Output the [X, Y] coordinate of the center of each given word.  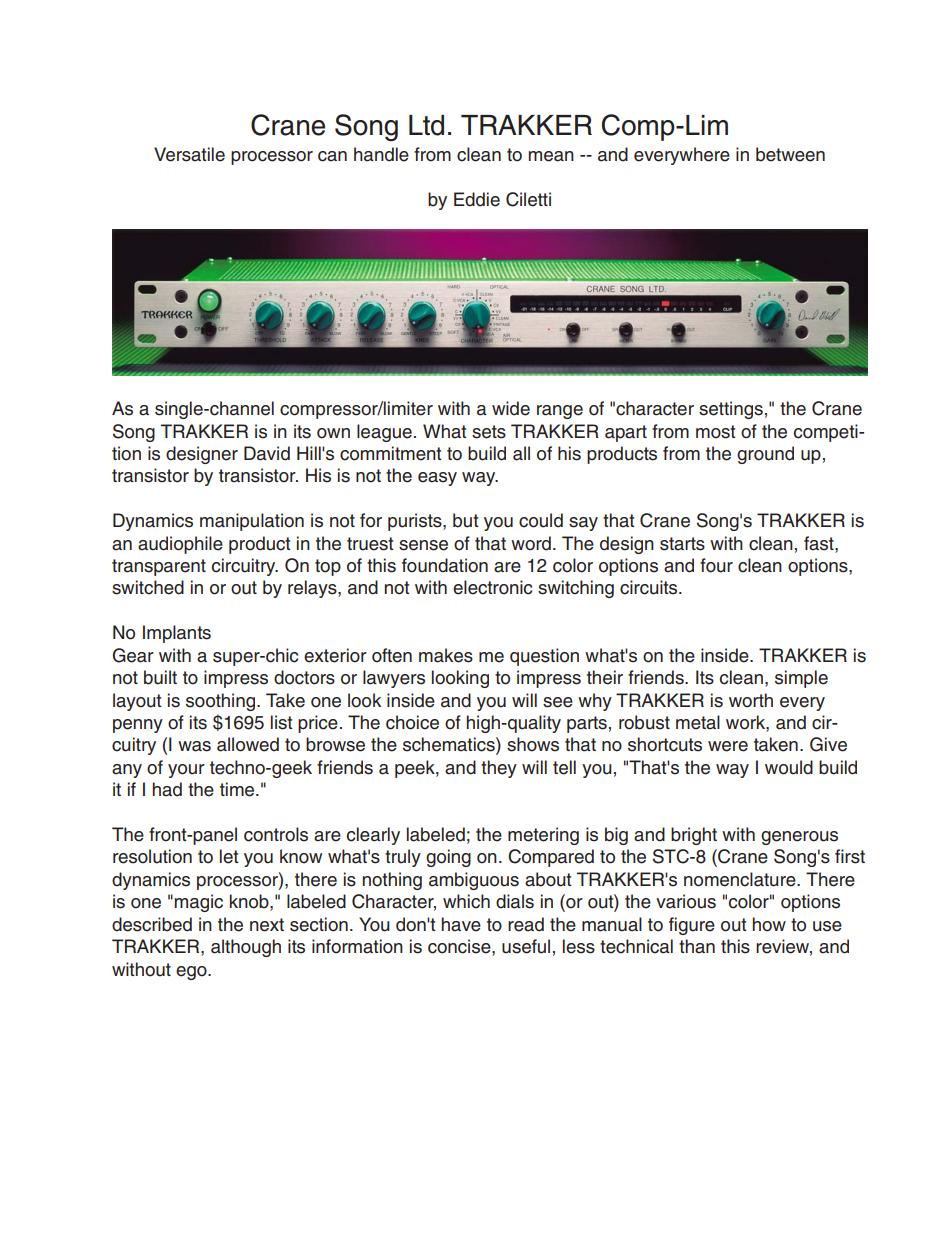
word [531, 543]
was [194, 746]
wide [511, 408]
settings [731, 410]
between [790, 154]
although [246, 948]
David [267, 453]
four [716, 565]
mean [551, 156]
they [499, 769]
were [728, 746]
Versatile [189, 154]
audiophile [180, 545]
